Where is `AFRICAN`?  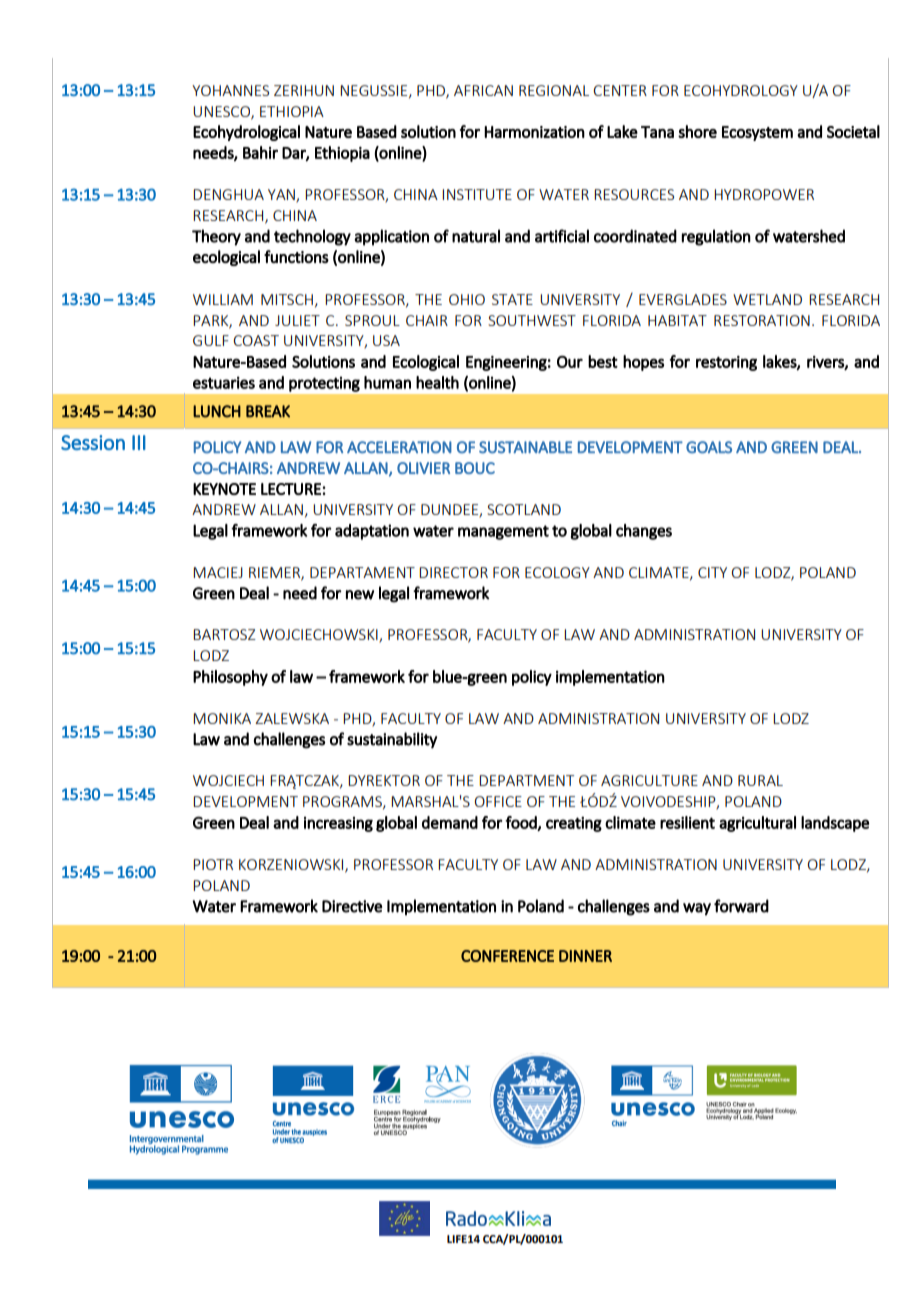 AFRICAN is located at coordinates (483, 90).
